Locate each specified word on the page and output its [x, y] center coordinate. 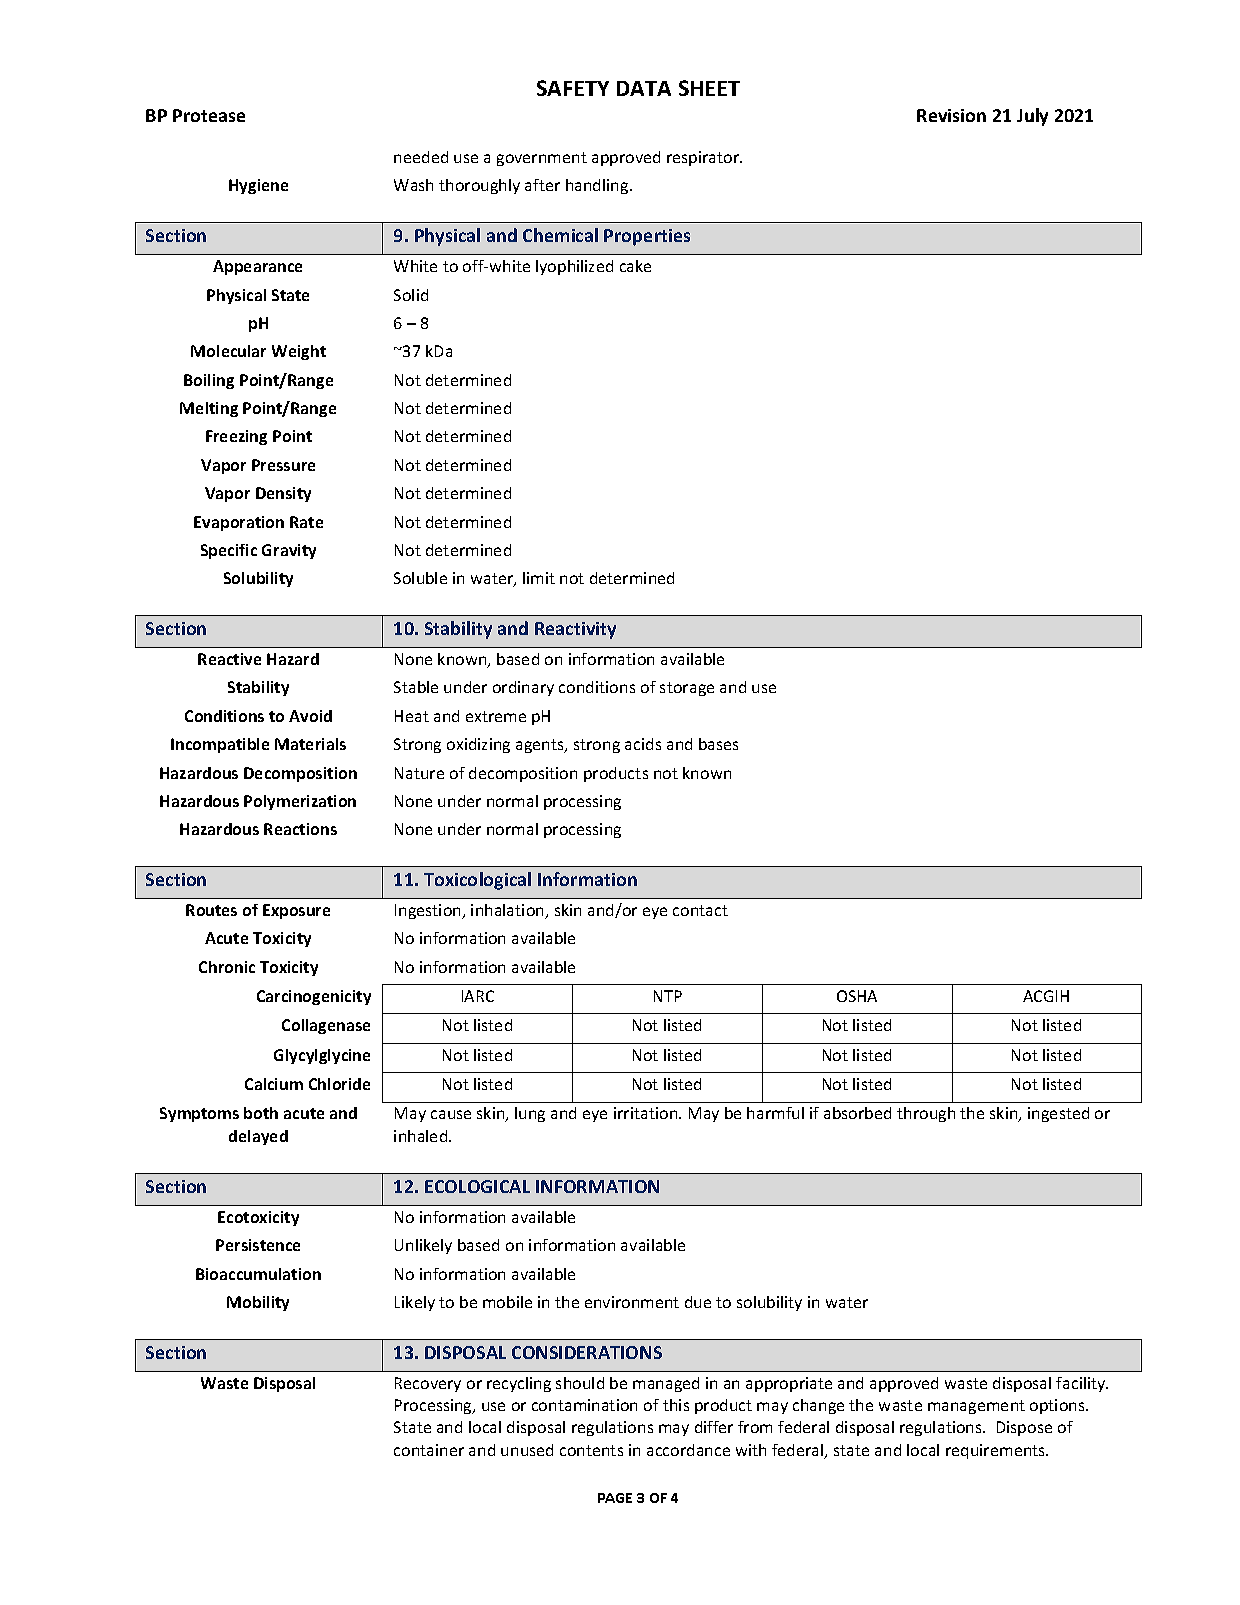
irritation [647, 1113]
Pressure [283, 465]
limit [539, 578]
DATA [644, 88]
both [261, 1113]
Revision [951, 115]
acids [643, 744]
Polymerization [300, 802]
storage [687, 689]
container [429, 1450]
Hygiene [258, 186]
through [926, 1114]
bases [718, 744]
